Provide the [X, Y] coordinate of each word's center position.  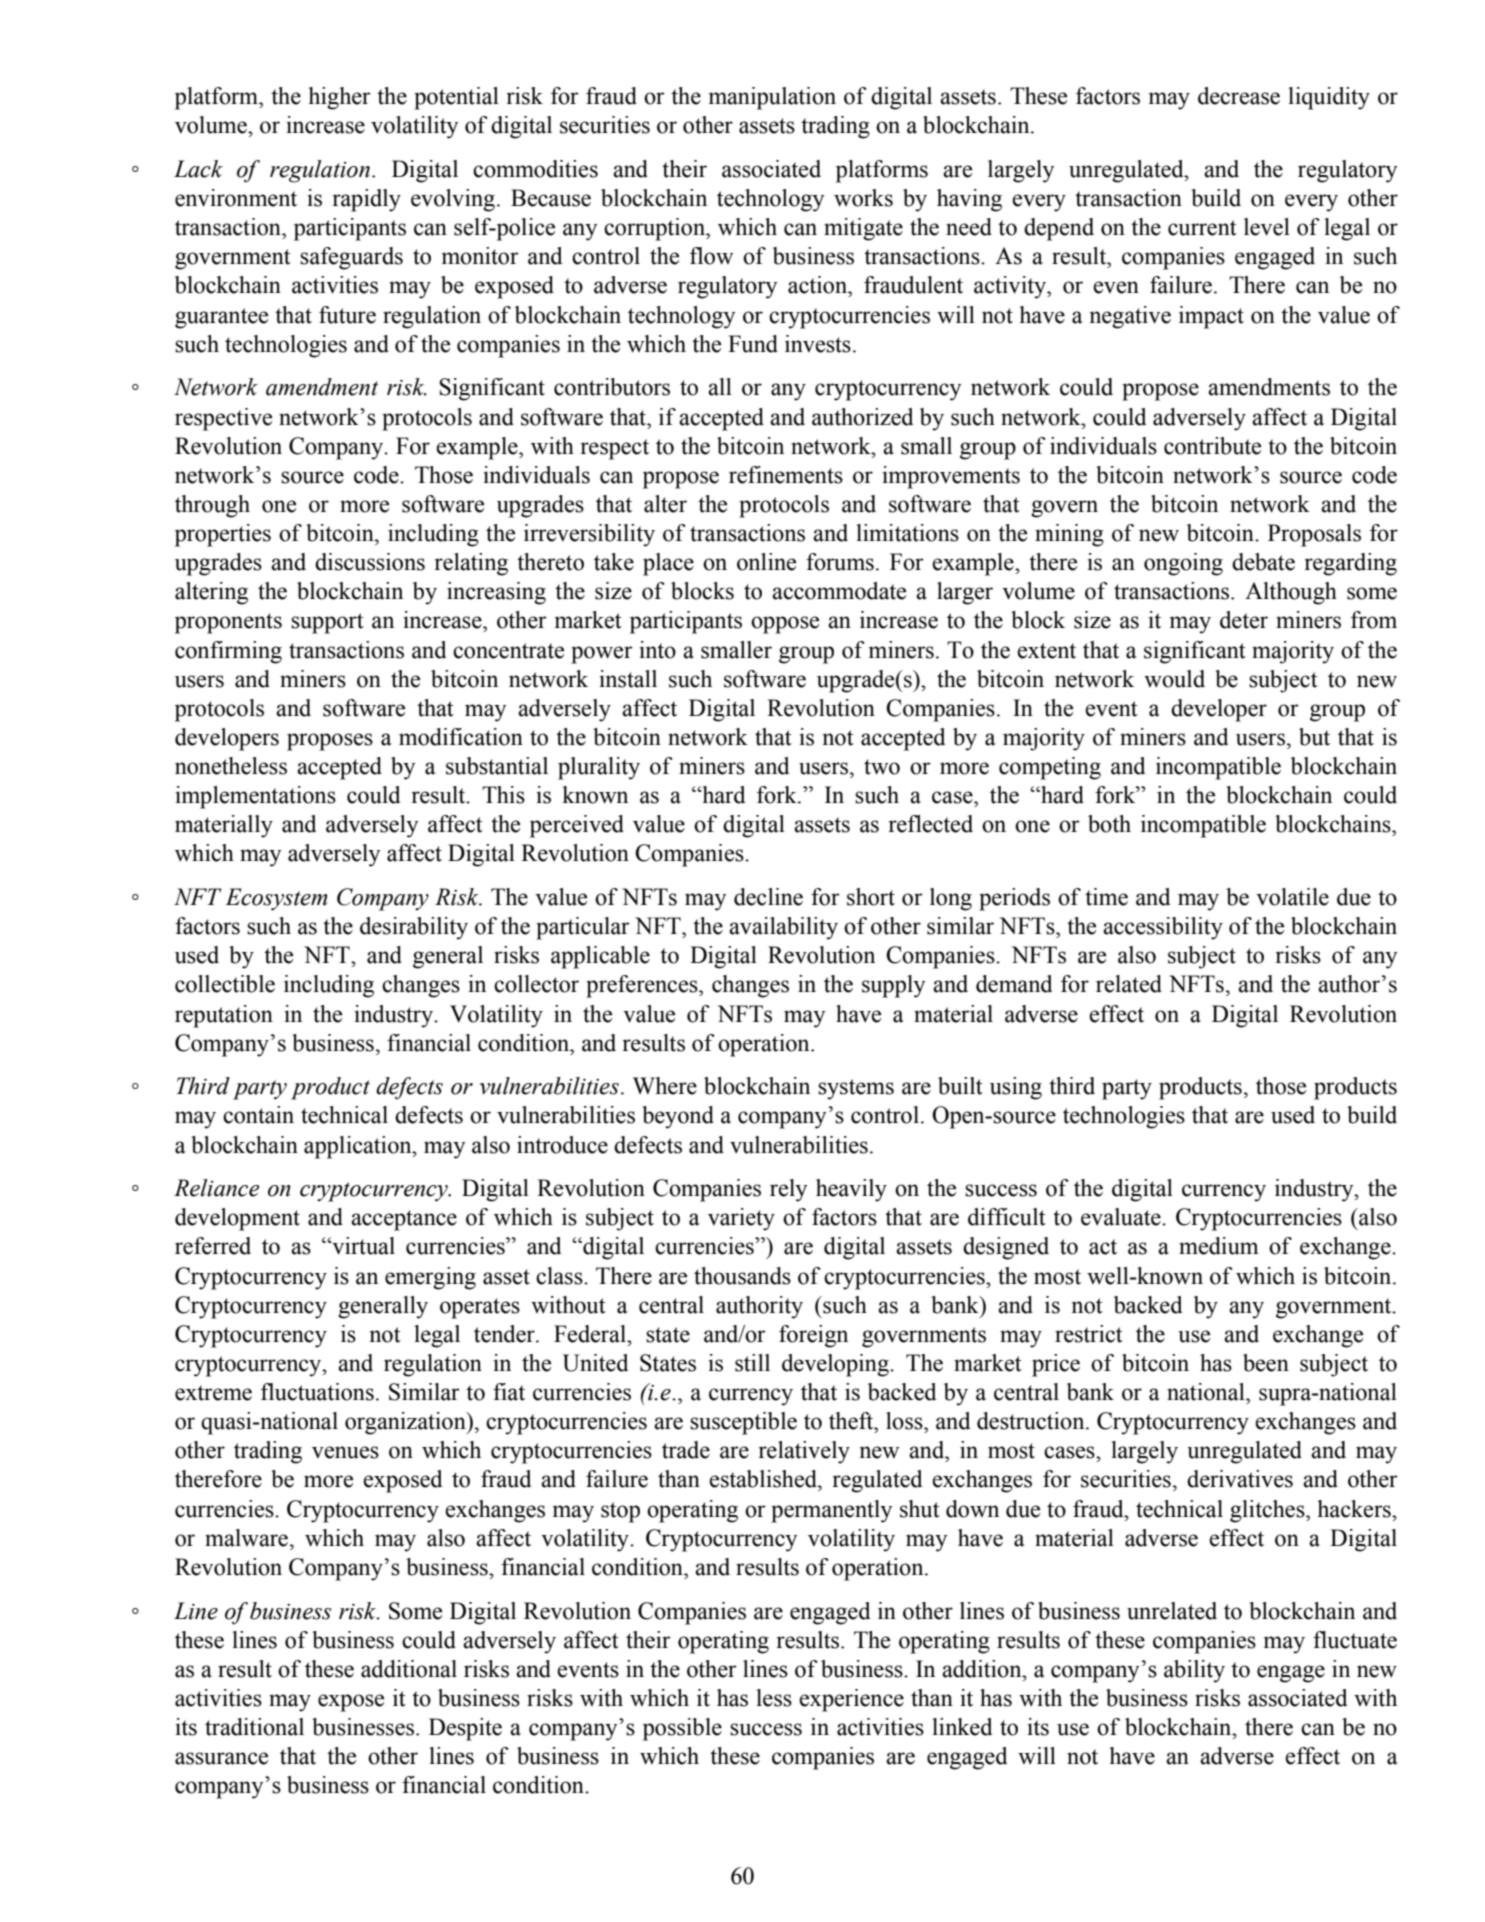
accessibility [1163, 928]
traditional [254, 1727]
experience [851, 1700]
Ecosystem [276, 899]
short [871, 897]
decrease [1239, 96]
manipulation [772, 98]
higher [340, 98]
